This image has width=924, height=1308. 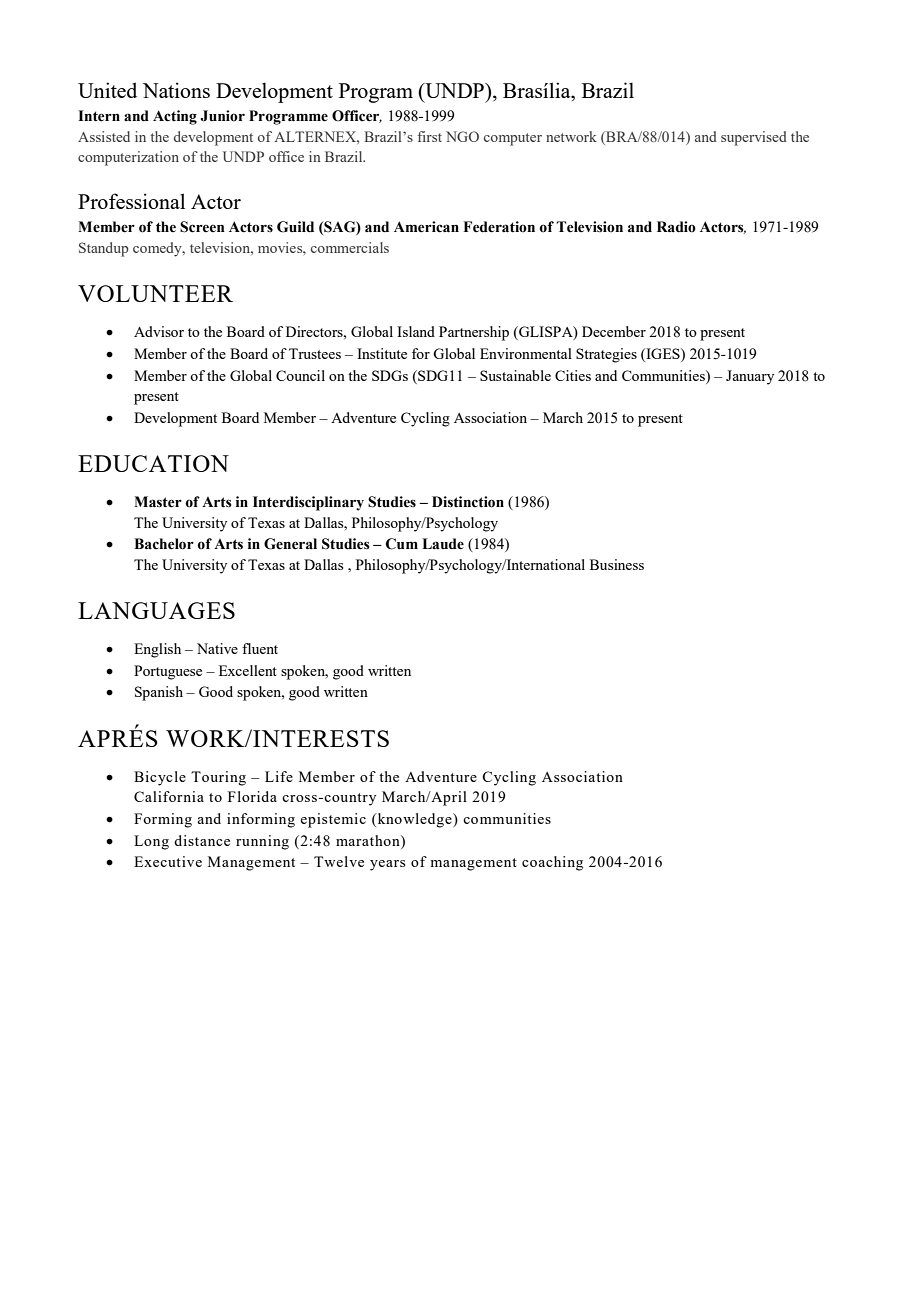 What do you see at coordinates (153, 463) in the image?
I see `EDUCATION` at bounding box center [153, 463].
